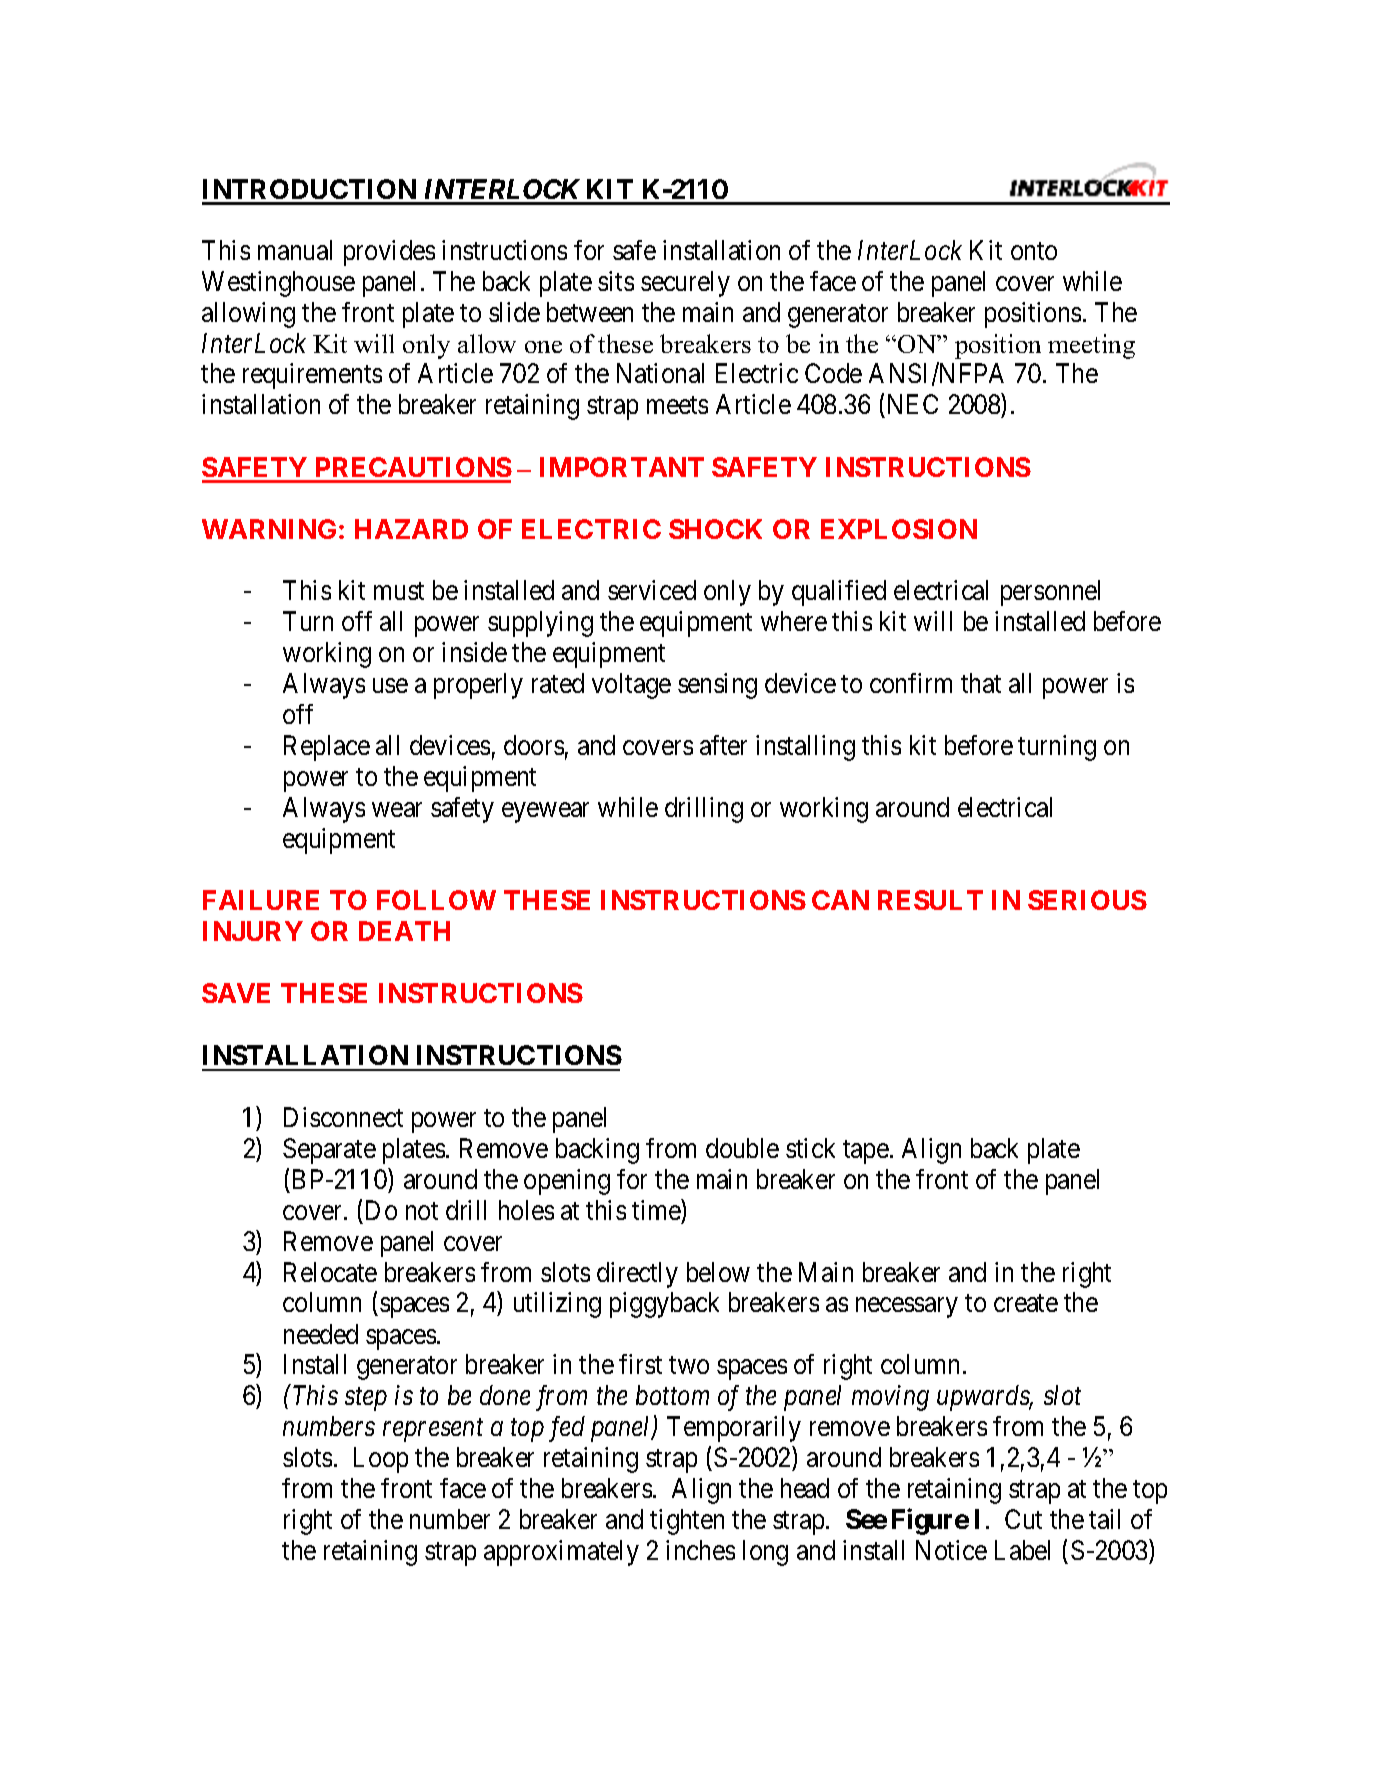 This document has width=1373, height=1777. I want to click on Disconnect, so click(343, 1117).
